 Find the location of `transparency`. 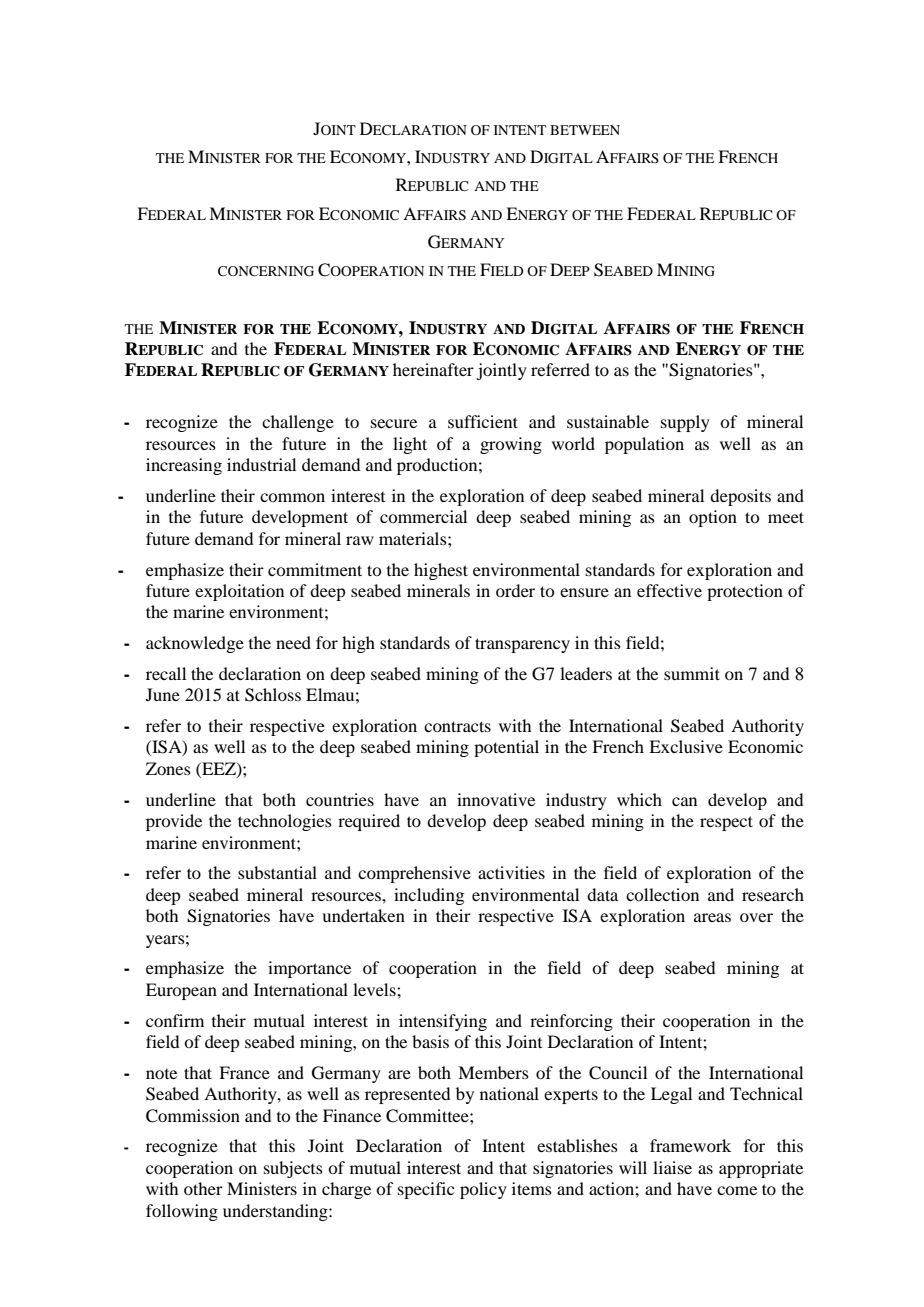

transparency is located at coordinates (522, 645).
